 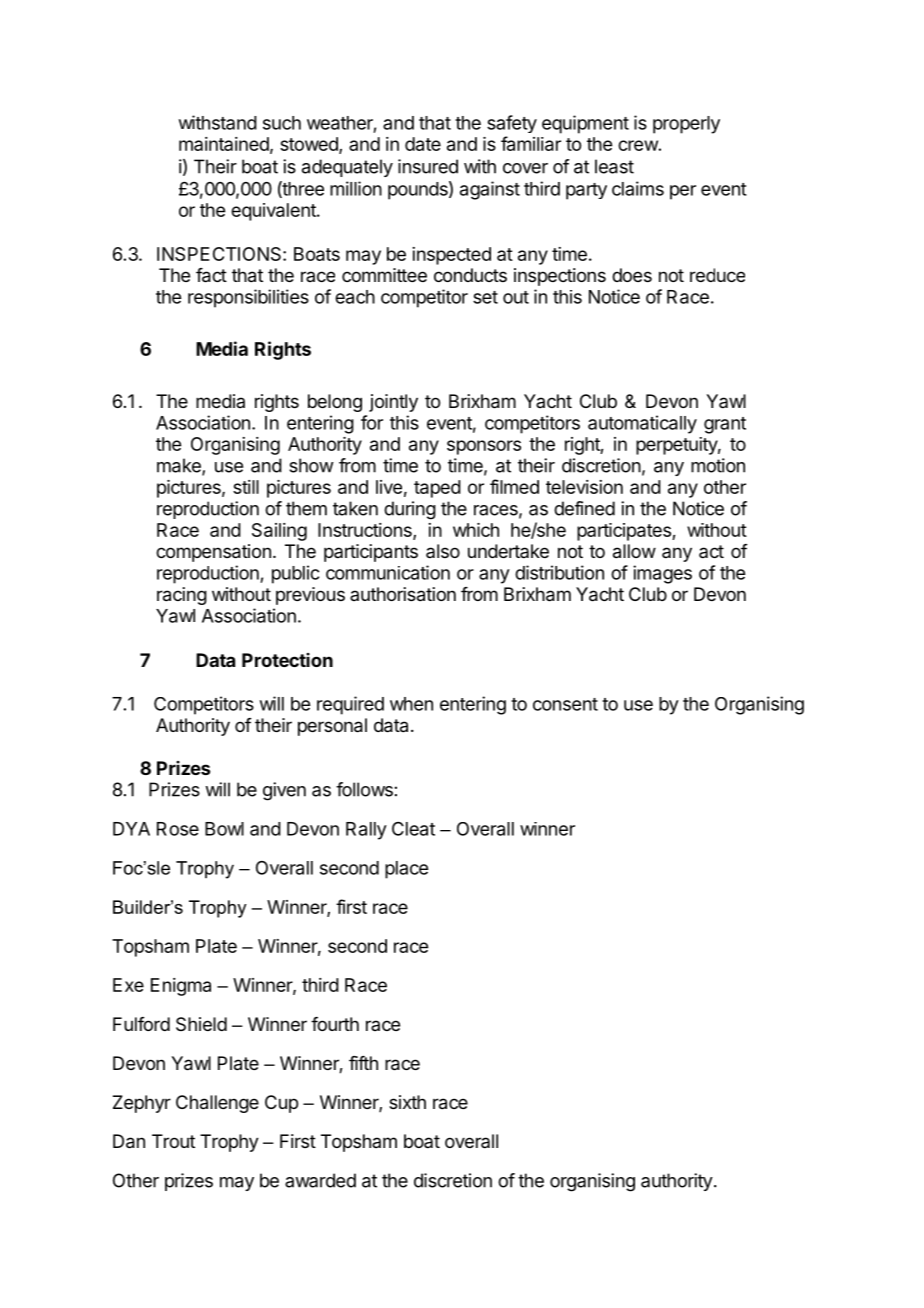 I want to click on Trout, so click(x=173, y=1141).
